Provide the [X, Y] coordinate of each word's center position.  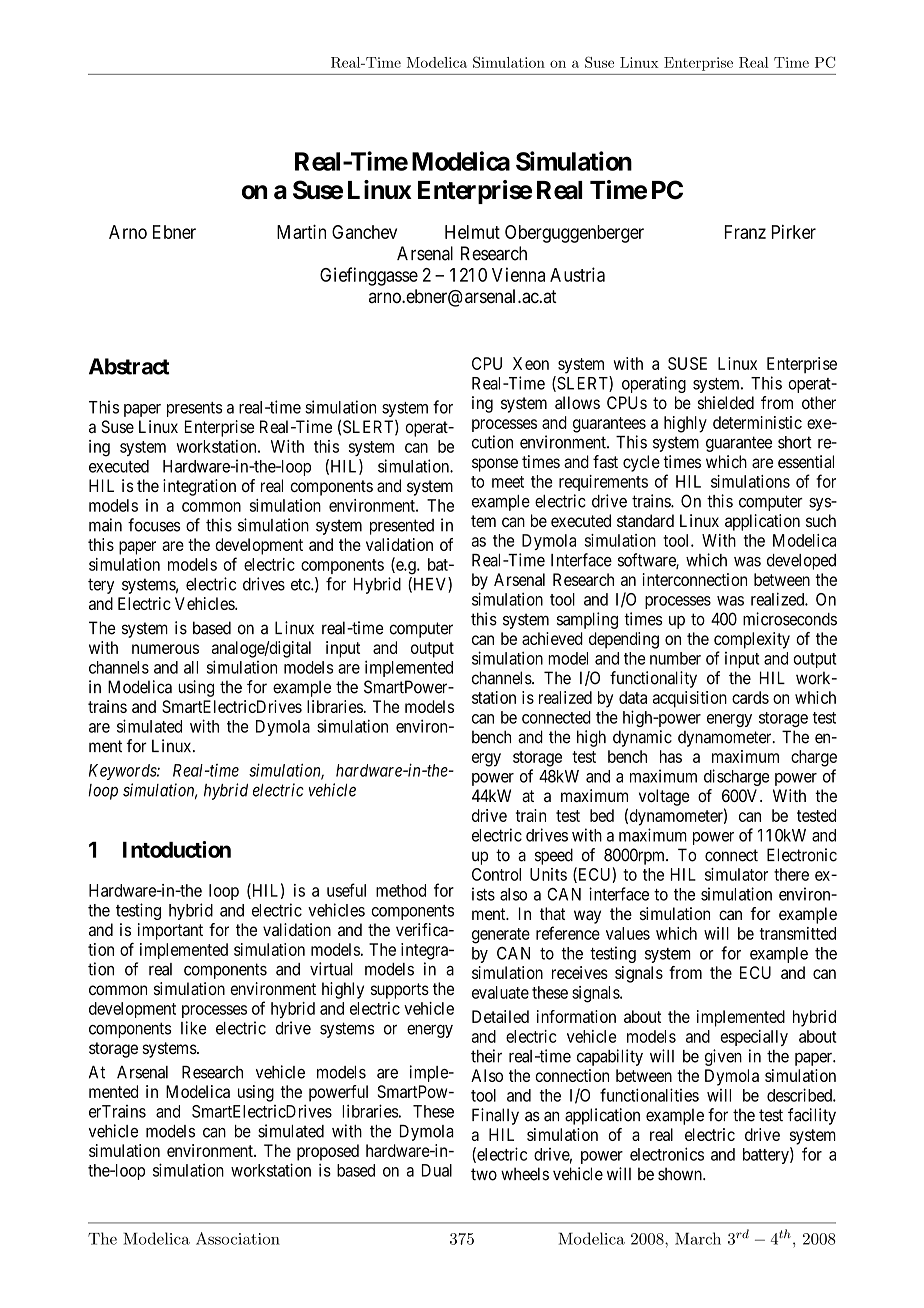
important [170, 931]
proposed [328, 1152]
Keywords [123, 772]
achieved [552, 638]
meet [508, 482]
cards [750, 697]
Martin [301, 231]
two [484, 1174]
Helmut [472, 232]
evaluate [500, 992]
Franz [745, 232]
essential [806, 461]
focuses [154, 525]
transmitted [798, 933]
